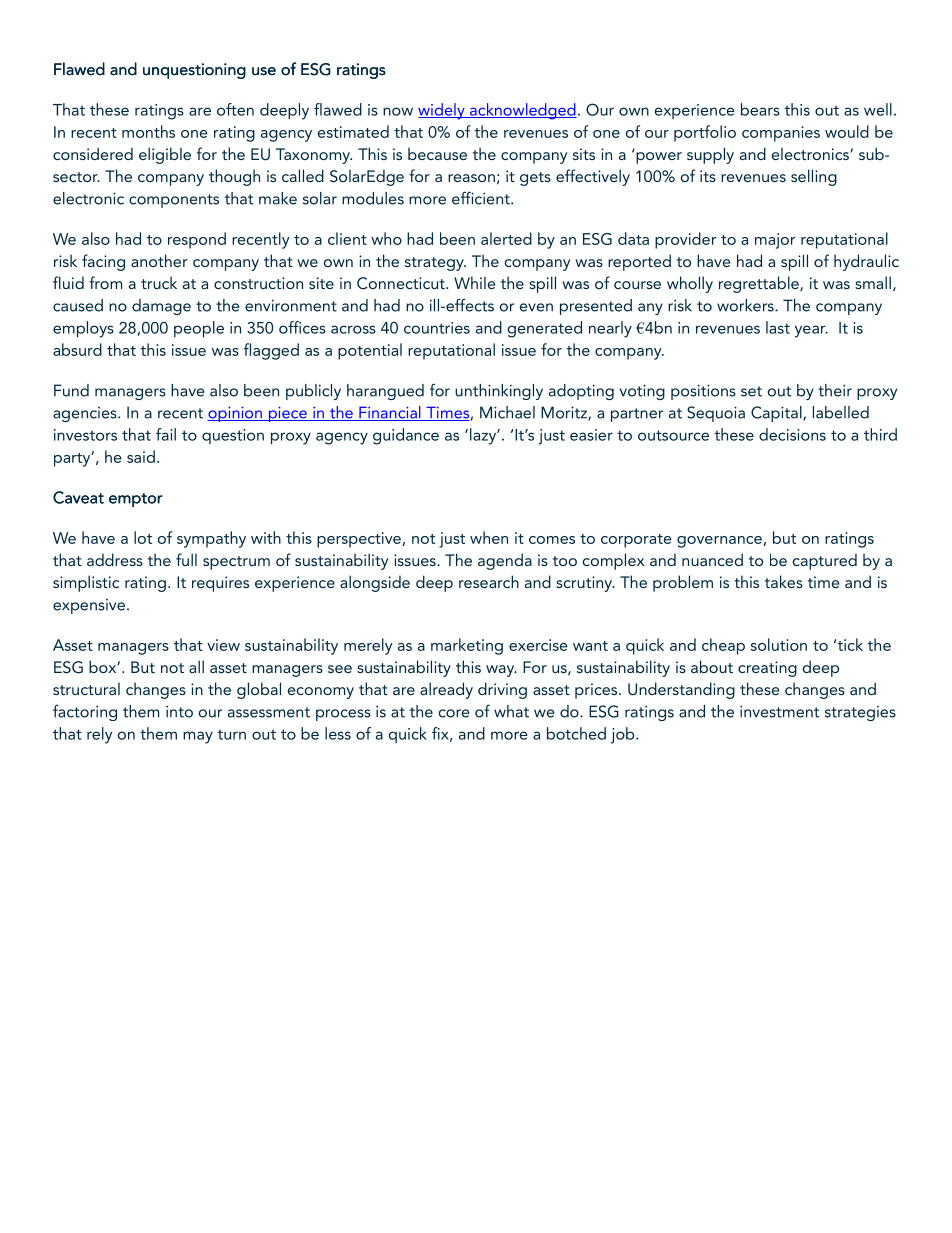 The width and height of the screenshot is (952, 1233). I want to click on Capital, so click(777, 414).
